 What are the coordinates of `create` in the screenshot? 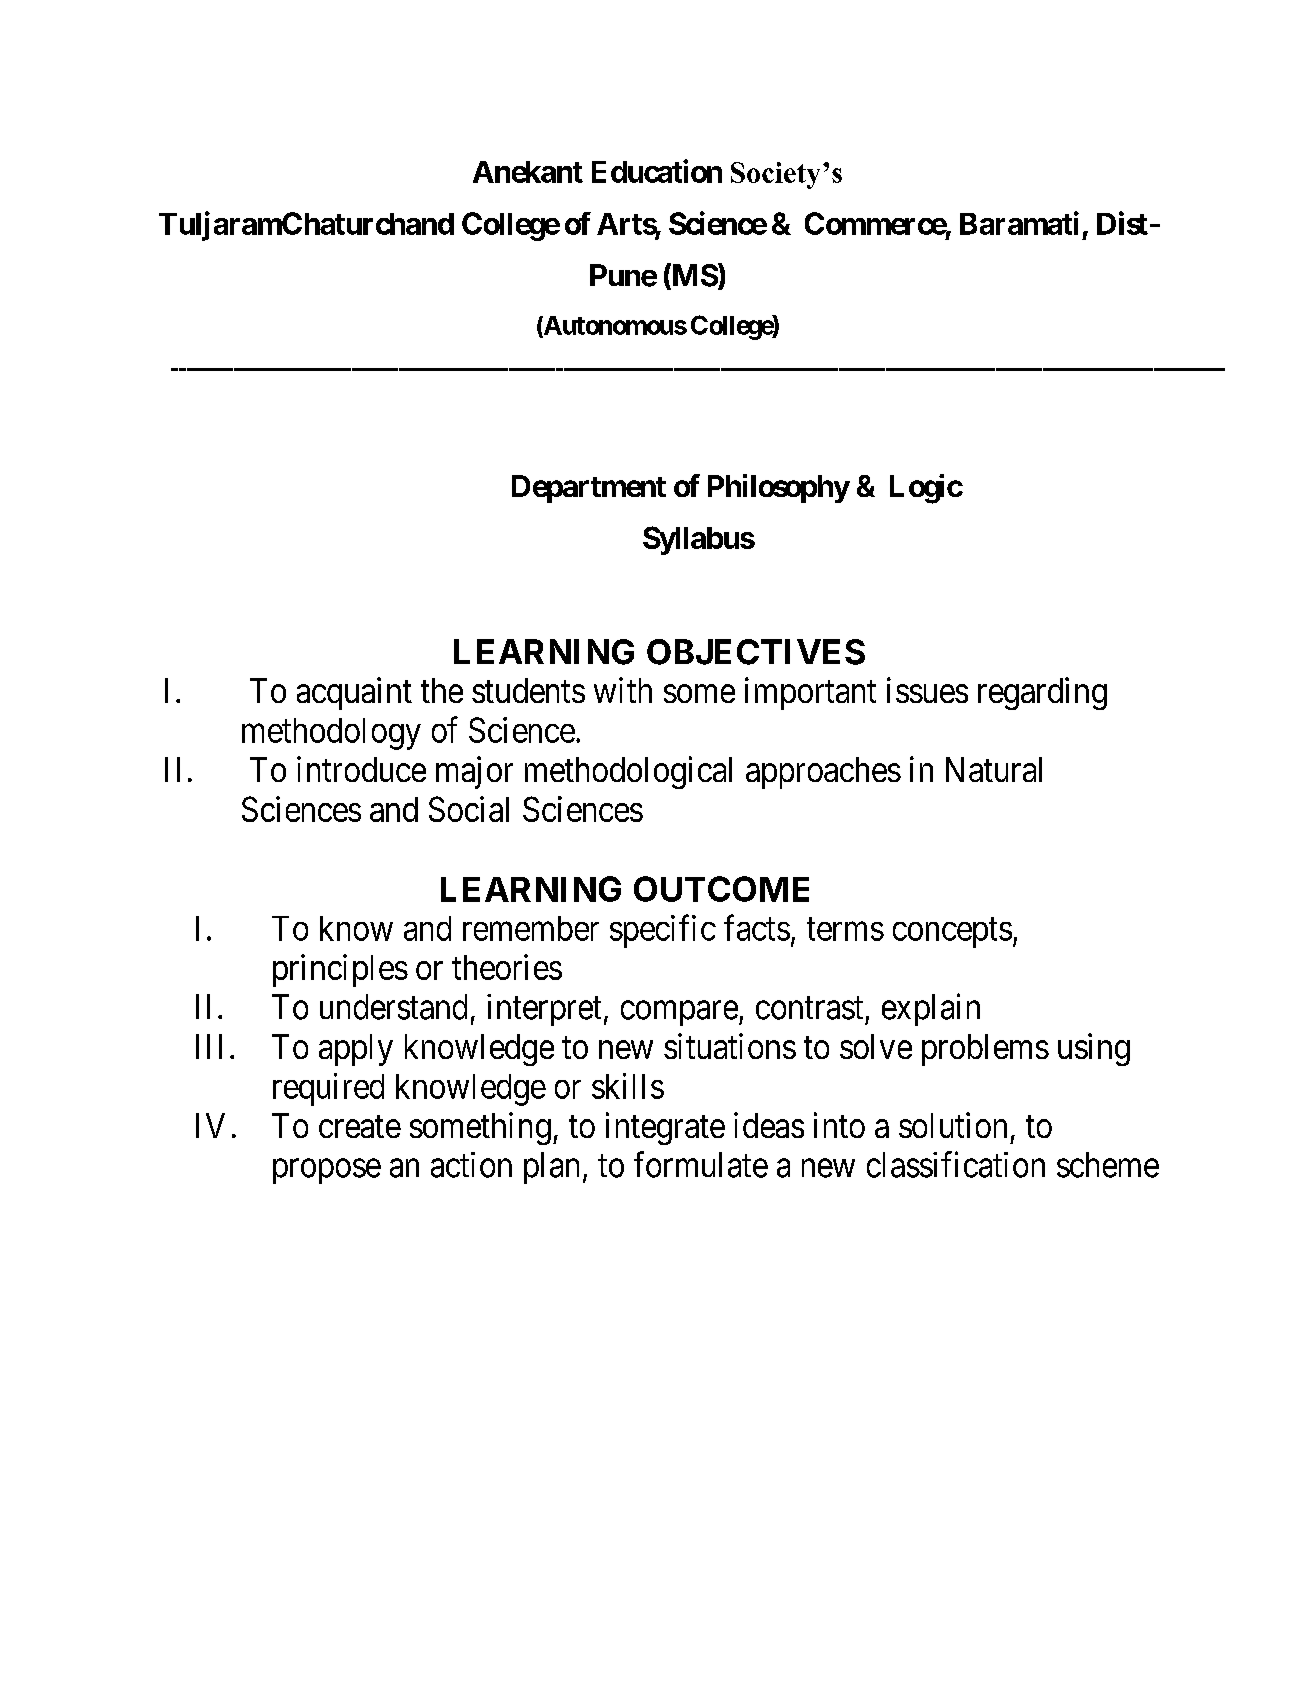 It's located at (360, 1127).
